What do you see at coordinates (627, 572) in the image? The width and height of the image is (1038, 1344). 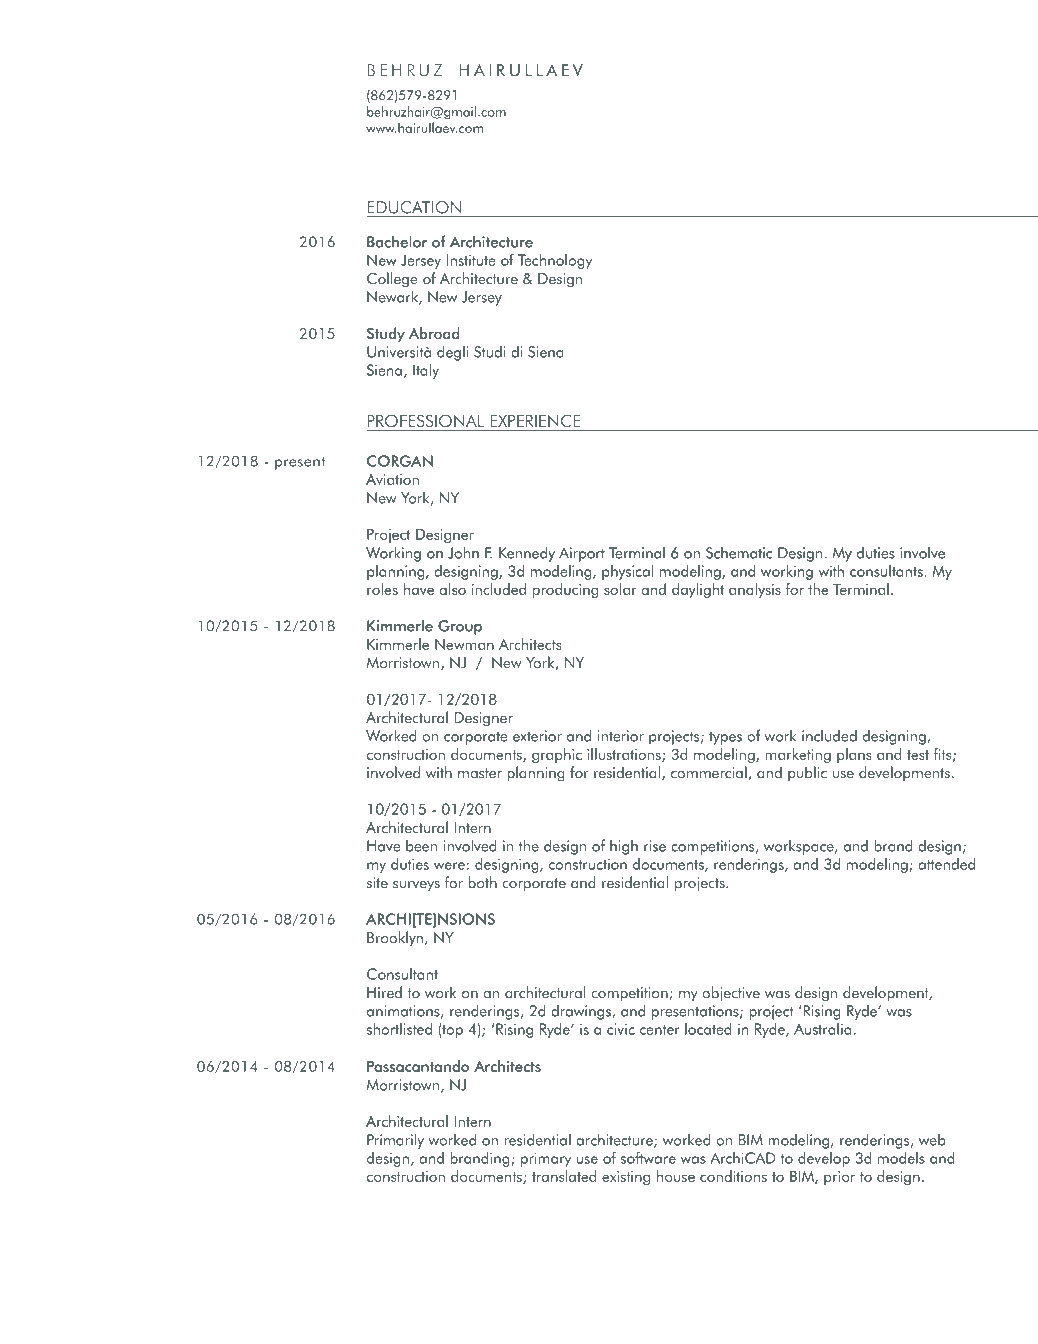 I see `physical` at bounding box center [627, 572].
